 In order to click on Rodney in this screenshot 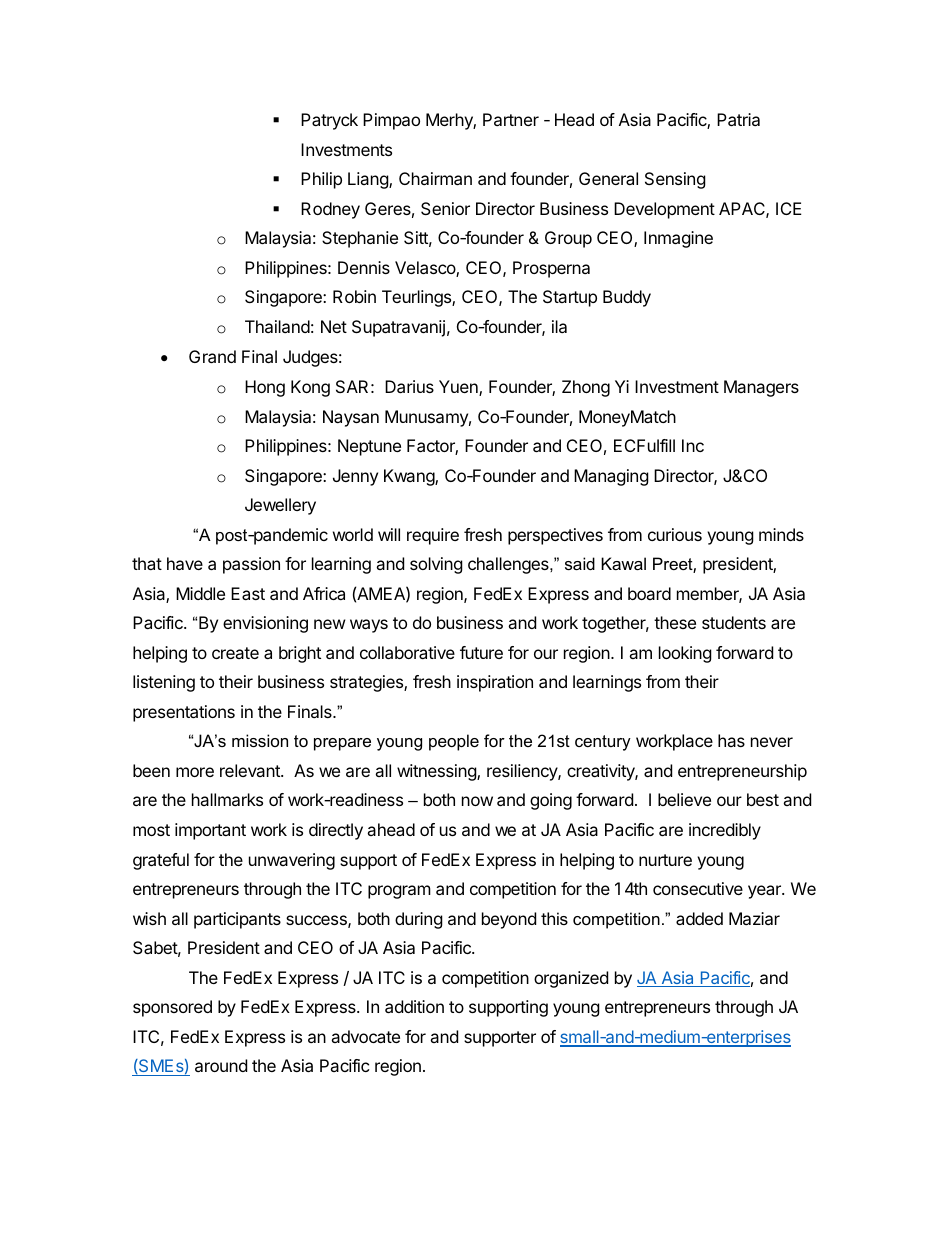, I will do `click(330, 210)`.
